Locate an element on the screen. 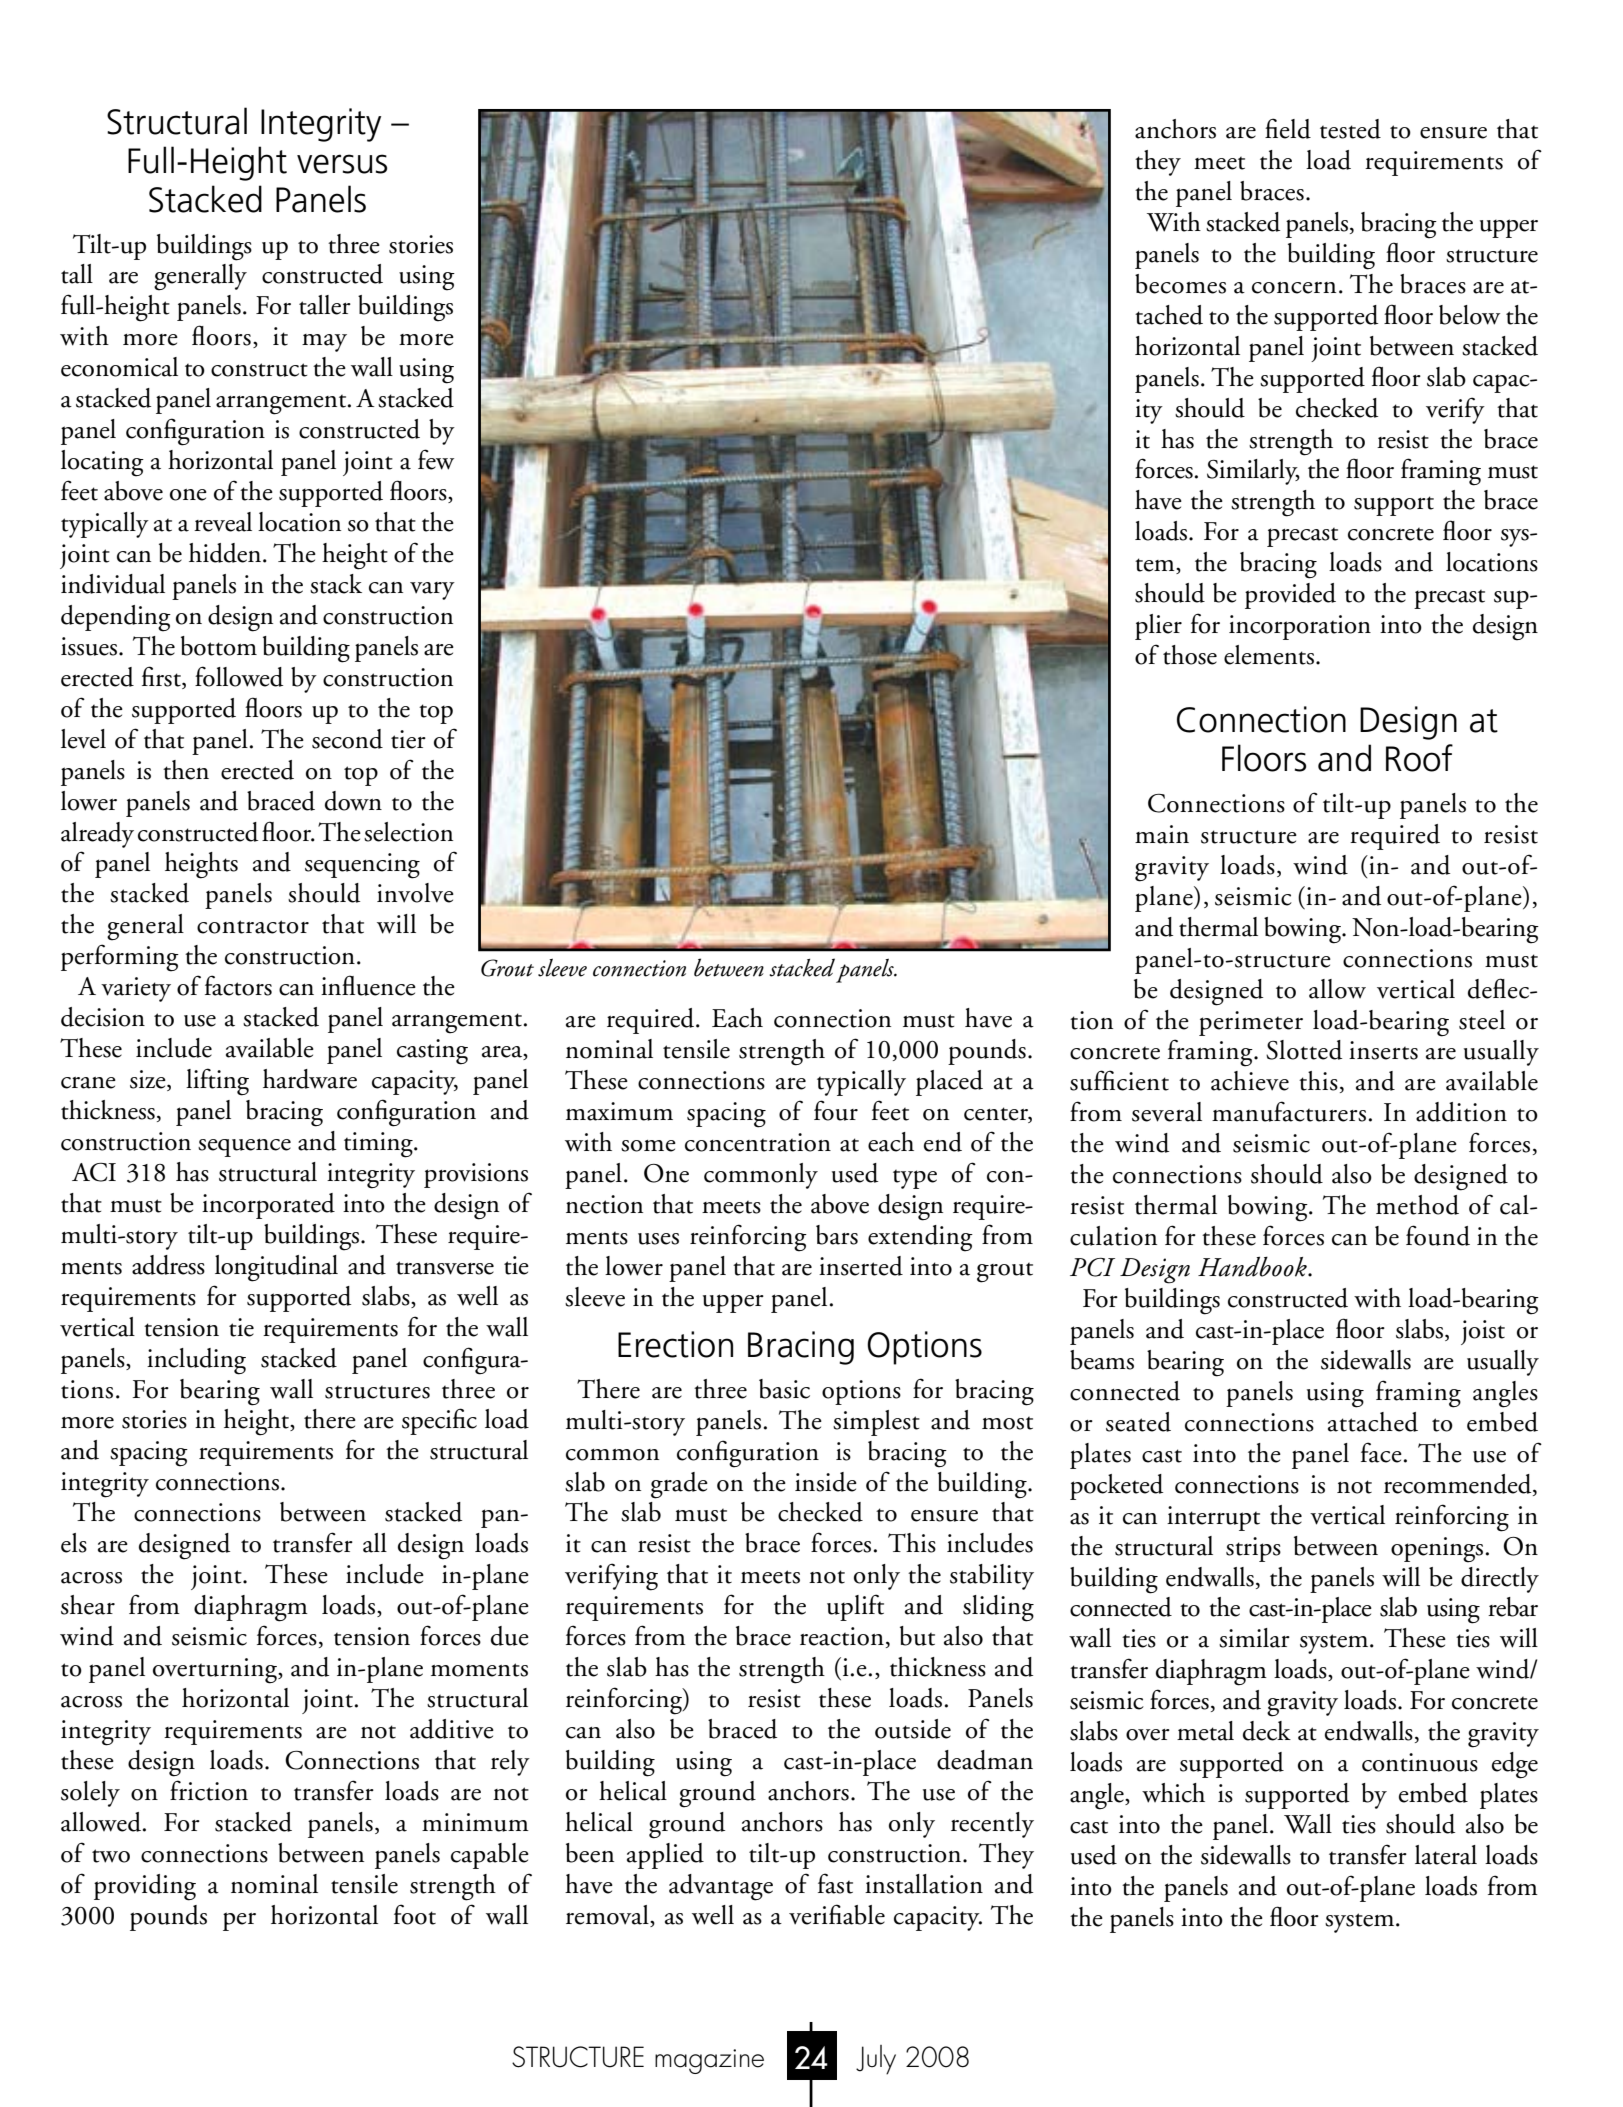 The height and width of the screenshot is (2107, 1623). manufacturers is located at coordinates (1289, 1111).
